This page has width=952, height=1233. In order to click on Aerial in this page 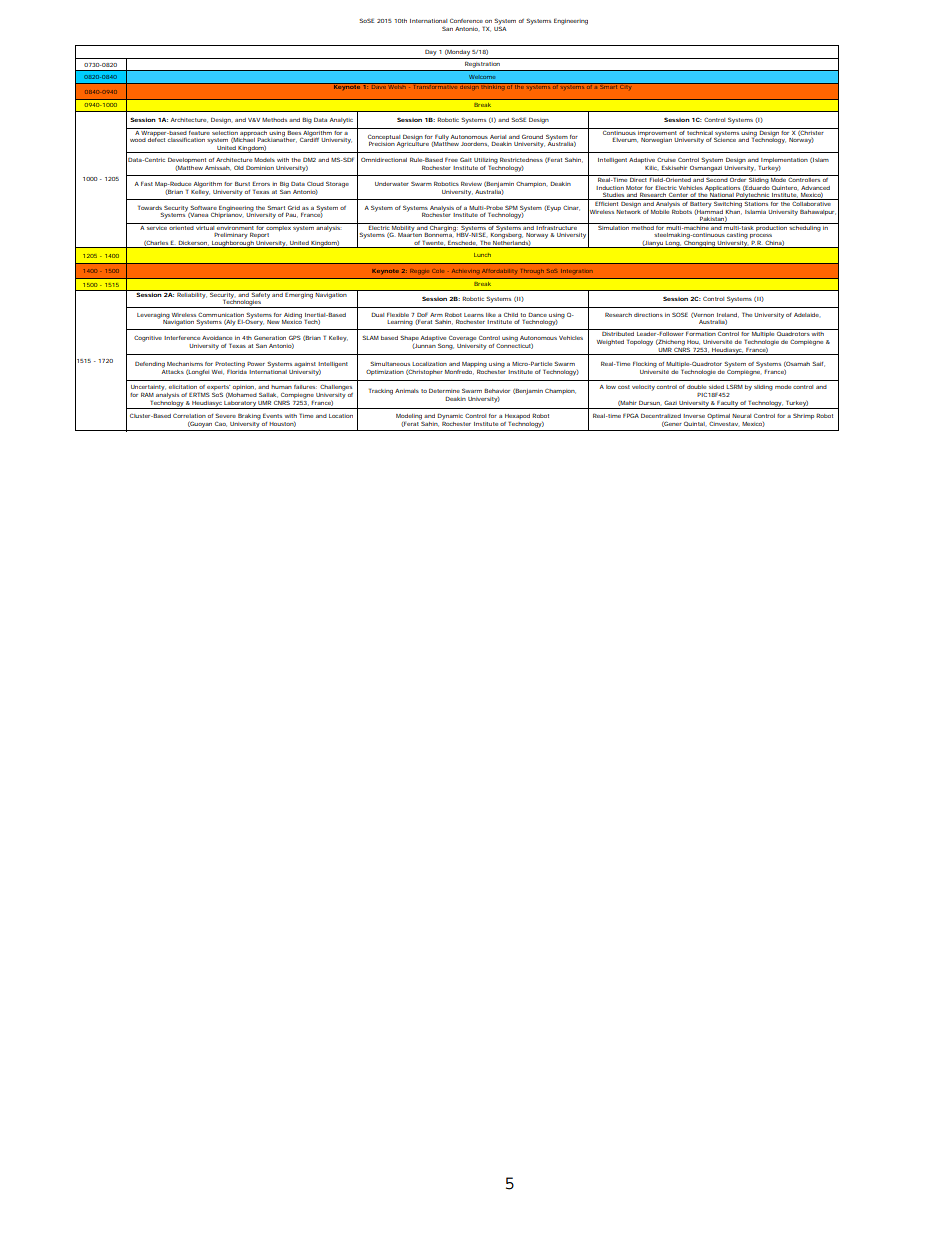, I will do `click(498, 137)`.
